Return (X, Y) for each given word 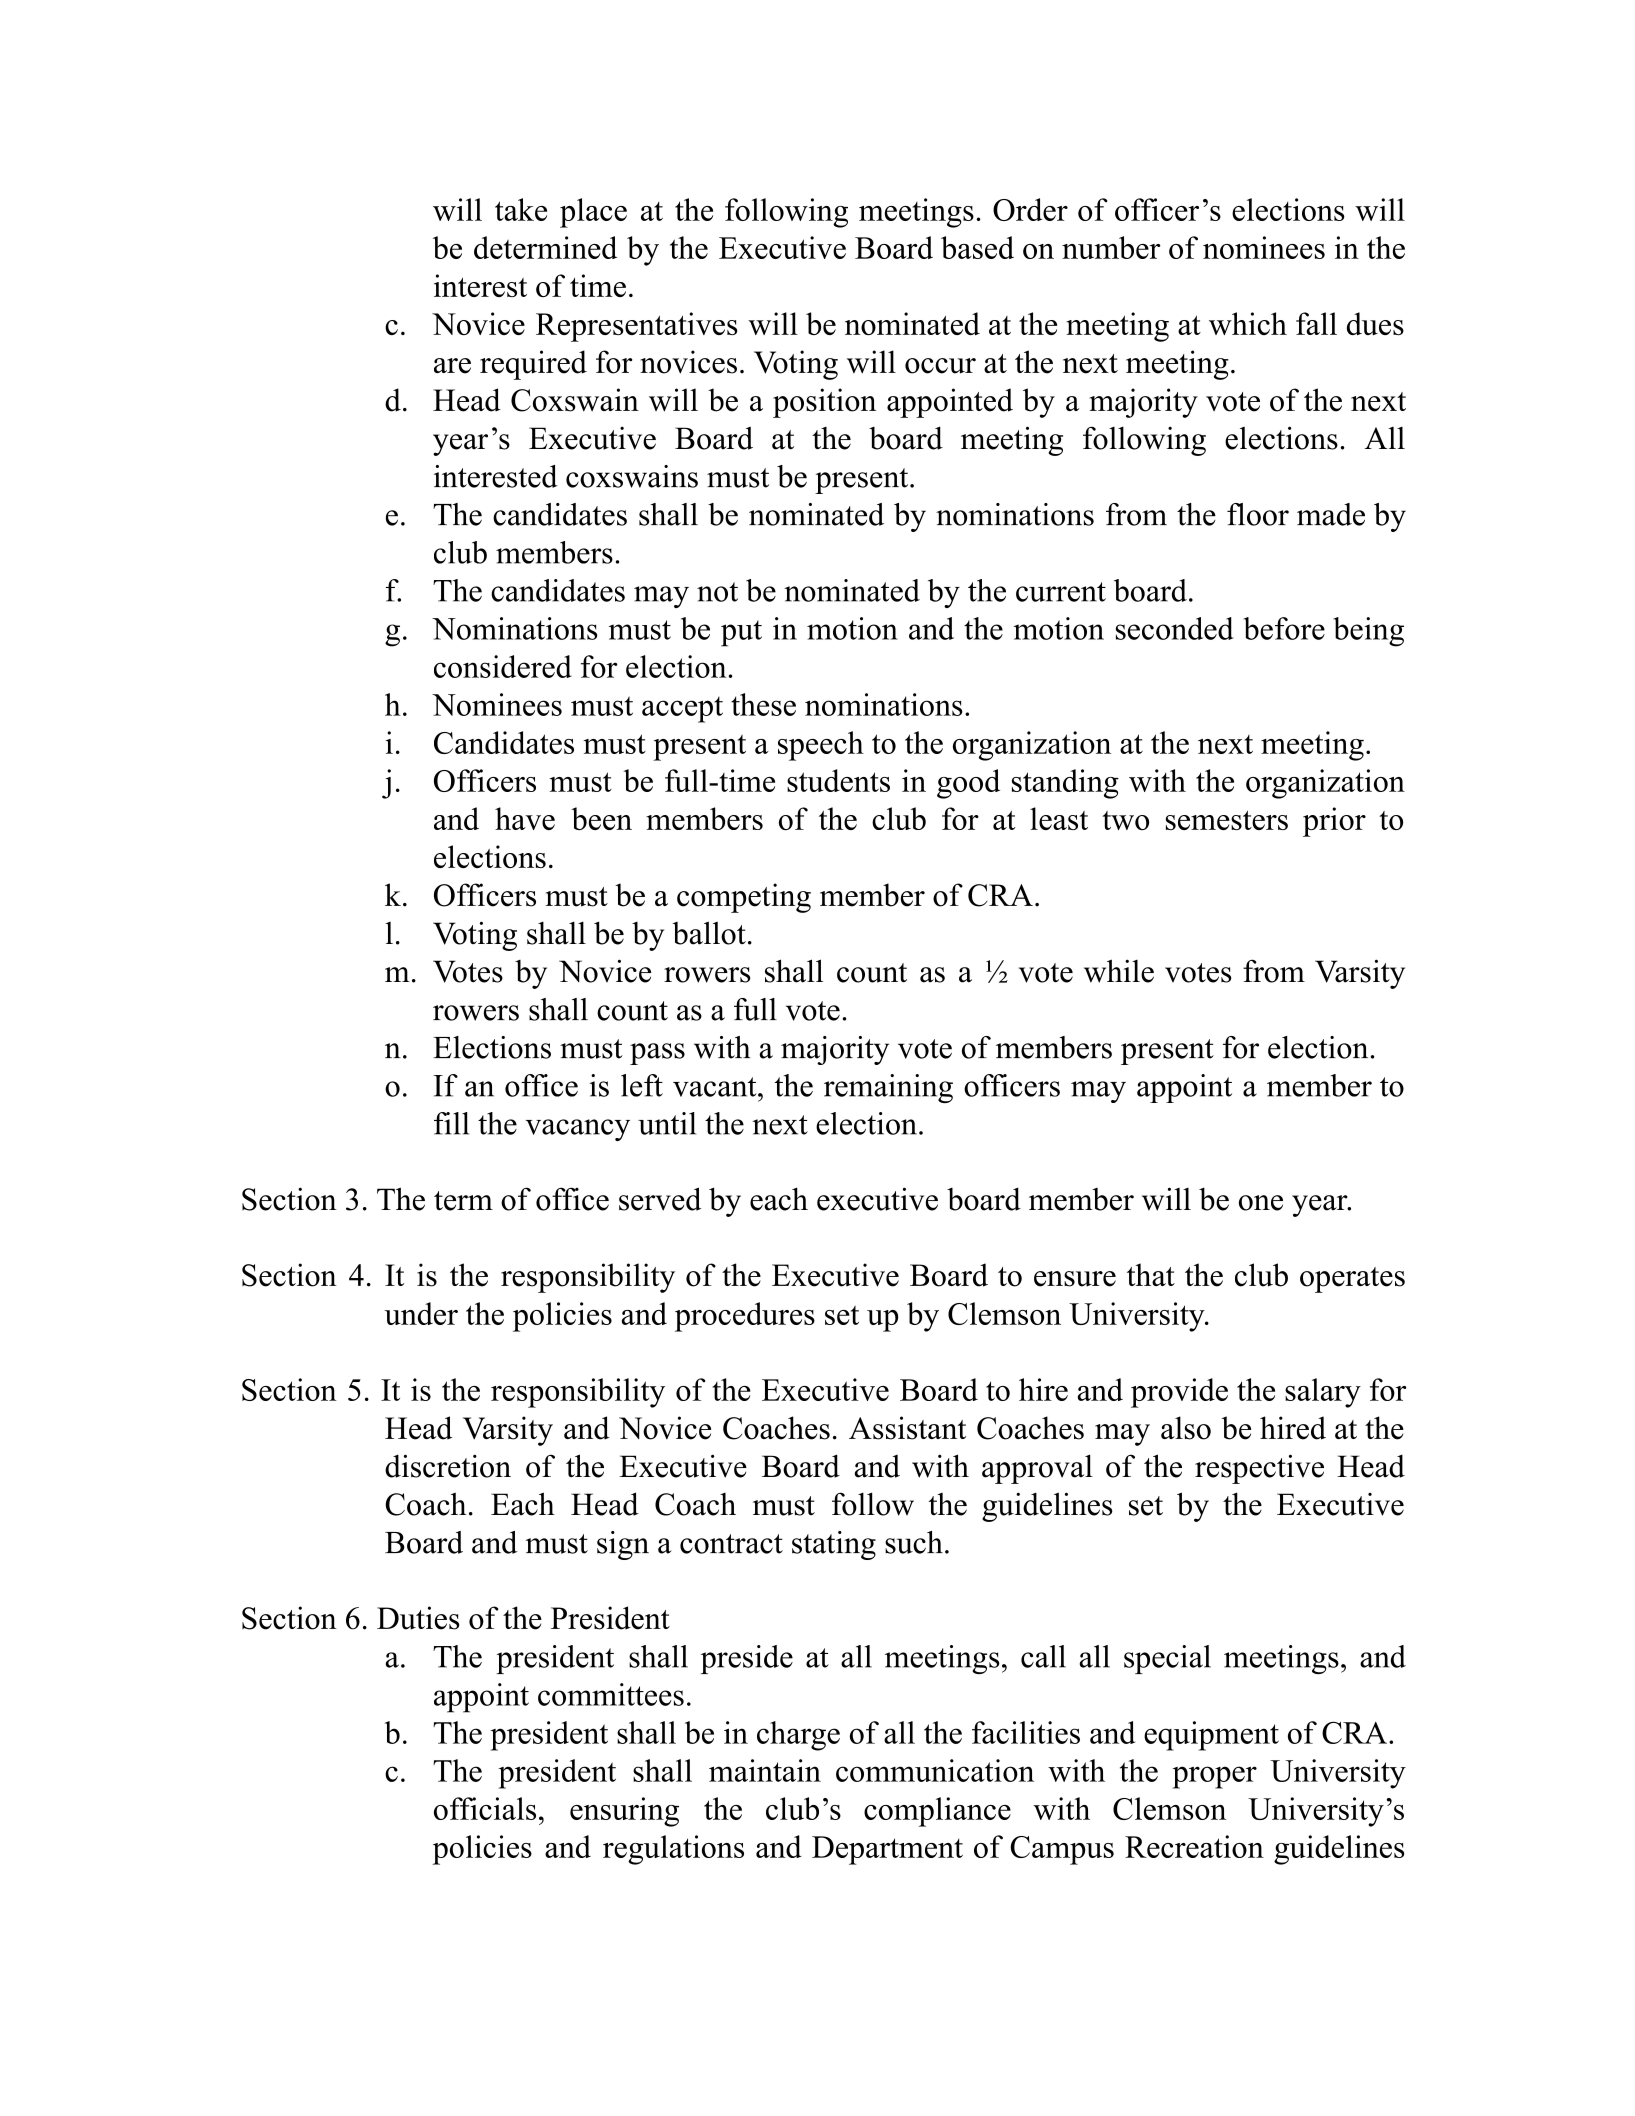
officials (485, 1808)
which (1248, 323)
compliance (937, 1812)
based (977, 247)
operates (1352, 1280)
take (521, 209)
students (838, 780)
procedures (745, 1317)
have (525, 818)
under (421, 1313)
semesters (1227, 820)
